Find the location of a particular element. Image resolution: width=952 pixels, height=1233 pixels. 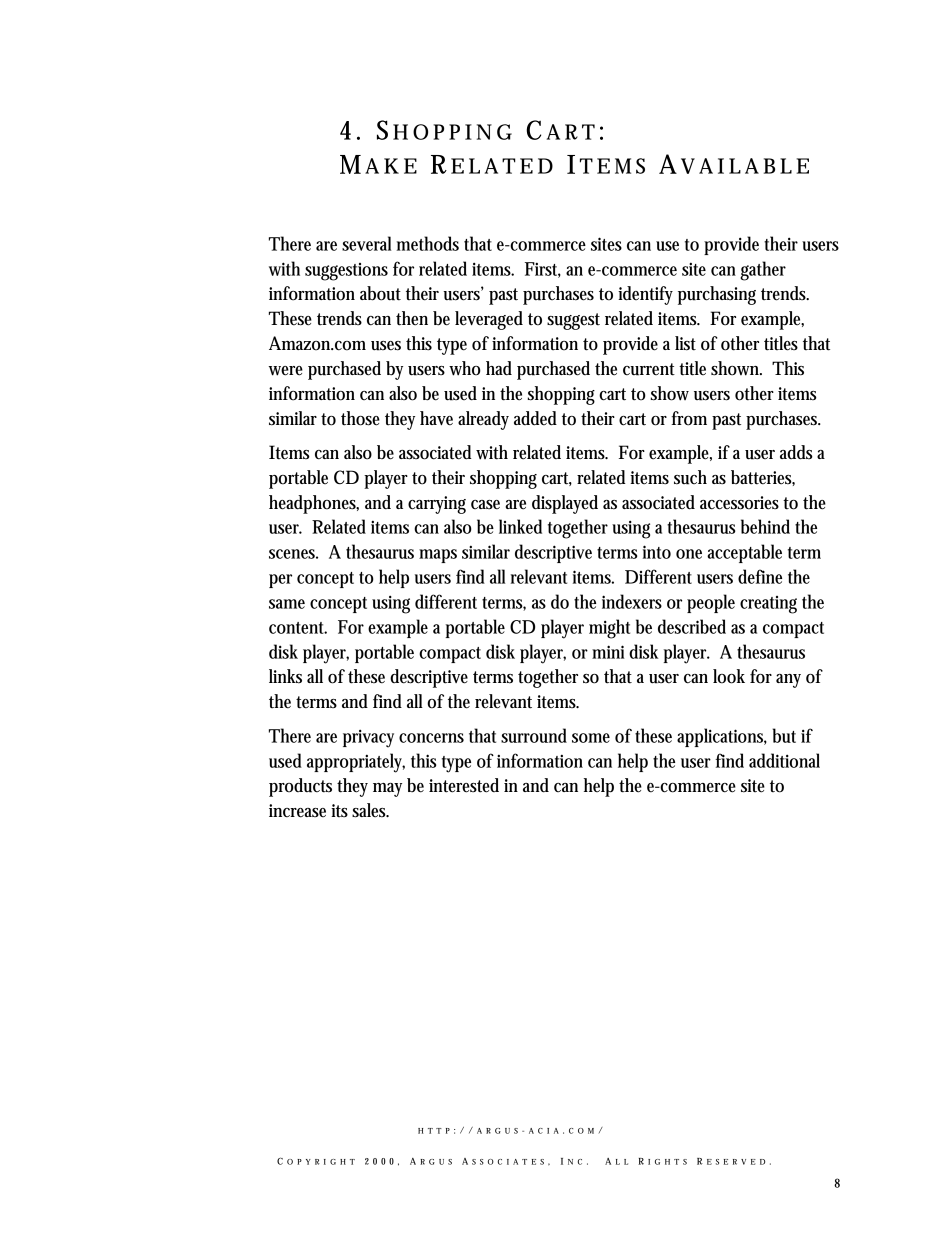

define is located at coordinates (760, 576).
